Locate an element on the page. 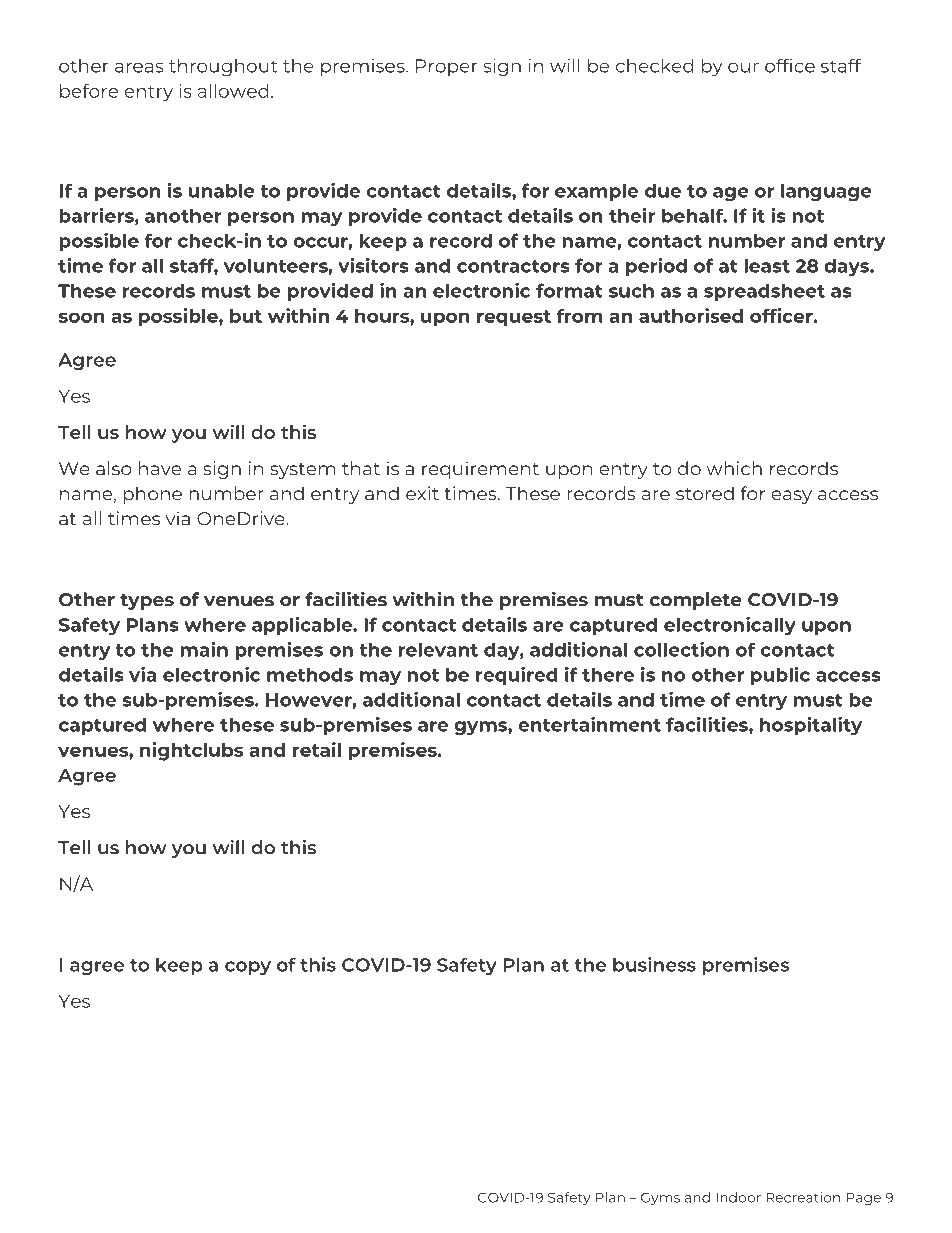 The image size is (952, 1233). Recreation is located at coordinates (803, 1197).
